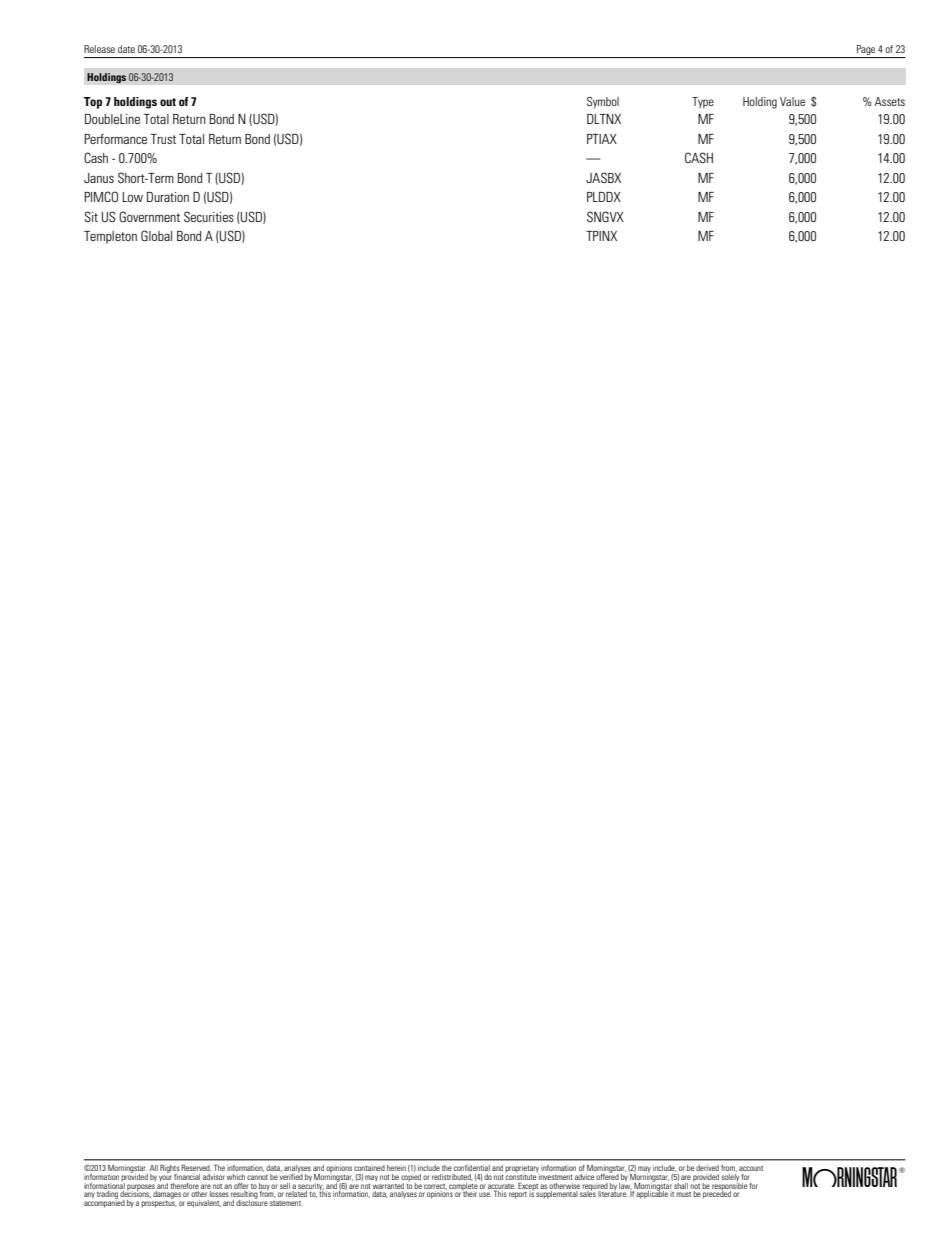  Describe the element at coordinates (168, 102) in the document. I see `out` at that location.
